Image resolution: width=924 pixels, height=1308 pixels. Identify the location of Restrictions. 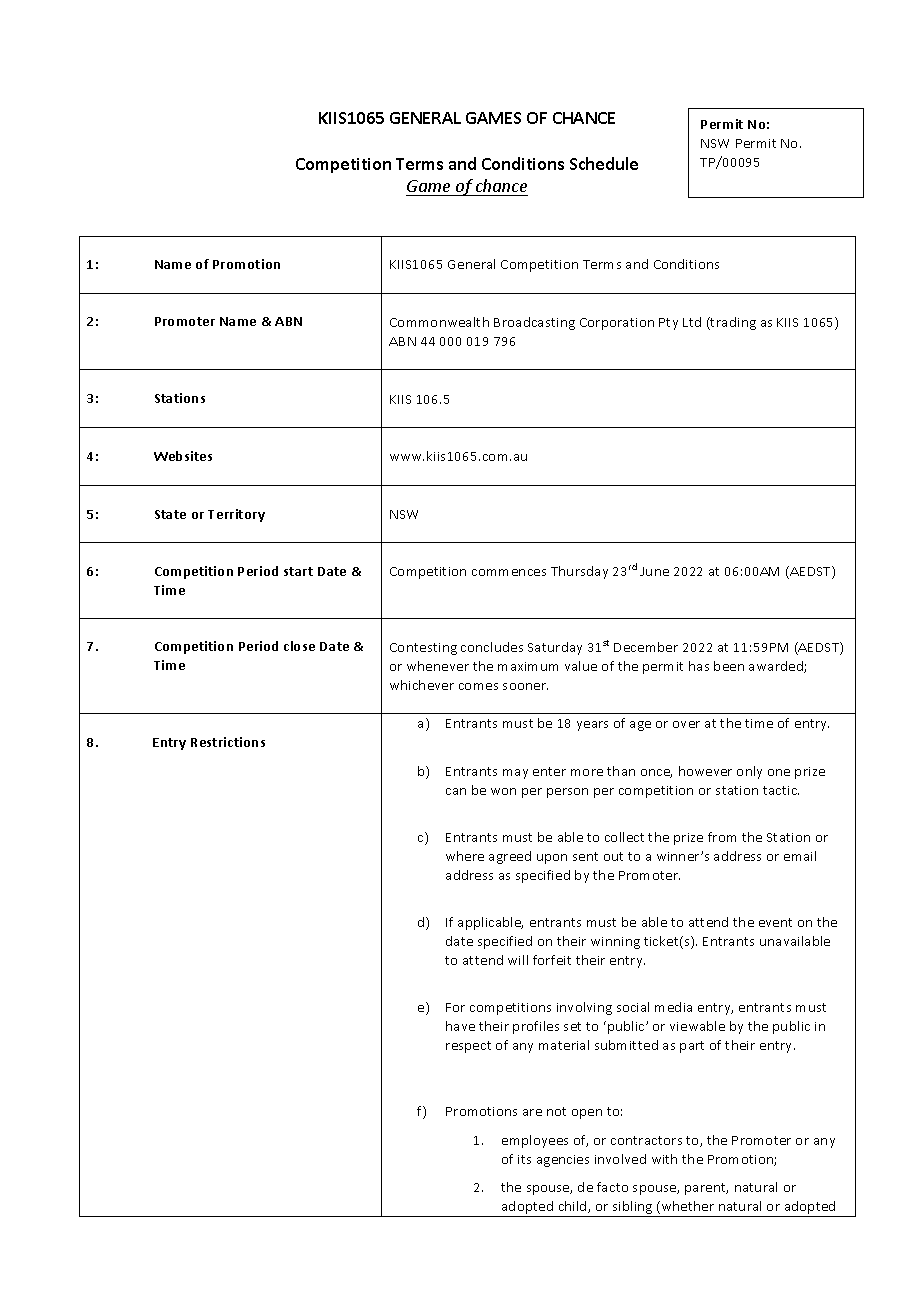
(228, 742).
